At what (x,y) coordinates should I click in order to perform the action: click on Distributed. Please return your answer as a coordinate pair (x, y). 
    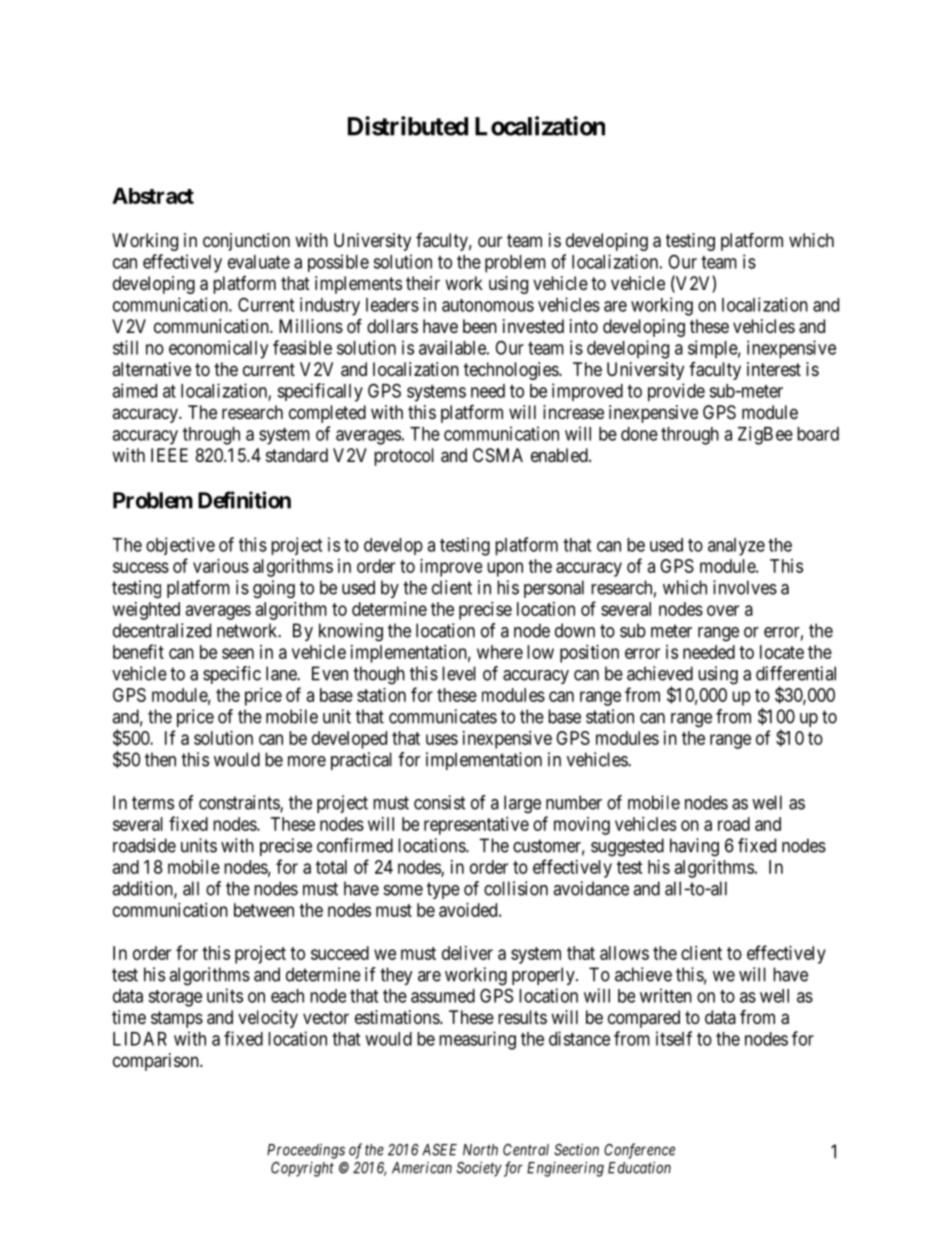
    Looking at the image, I should click on (408, 126).
